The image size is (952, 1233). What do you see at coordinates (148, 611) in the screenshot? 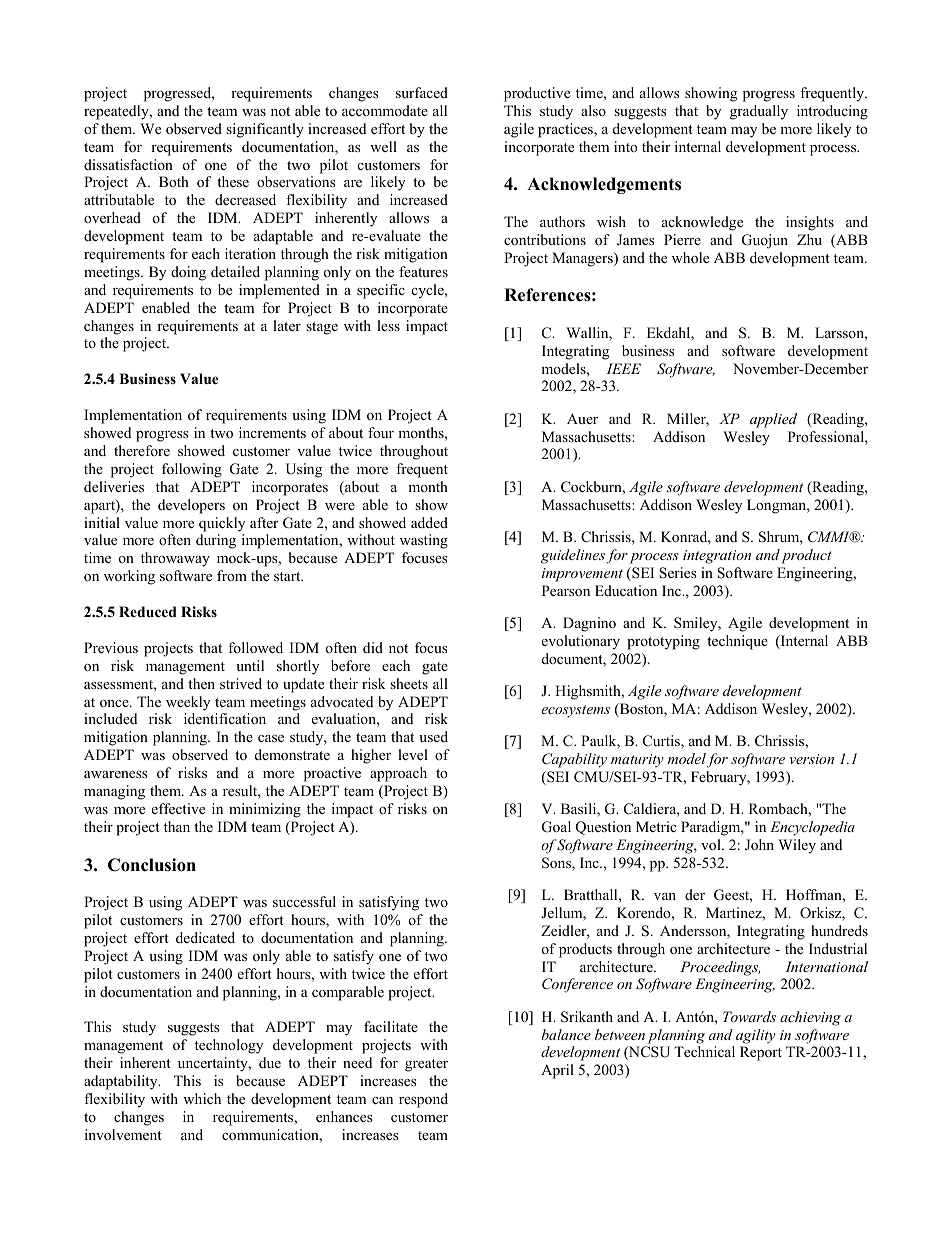
I see `Reduced` at bounding box center [148, 611].
